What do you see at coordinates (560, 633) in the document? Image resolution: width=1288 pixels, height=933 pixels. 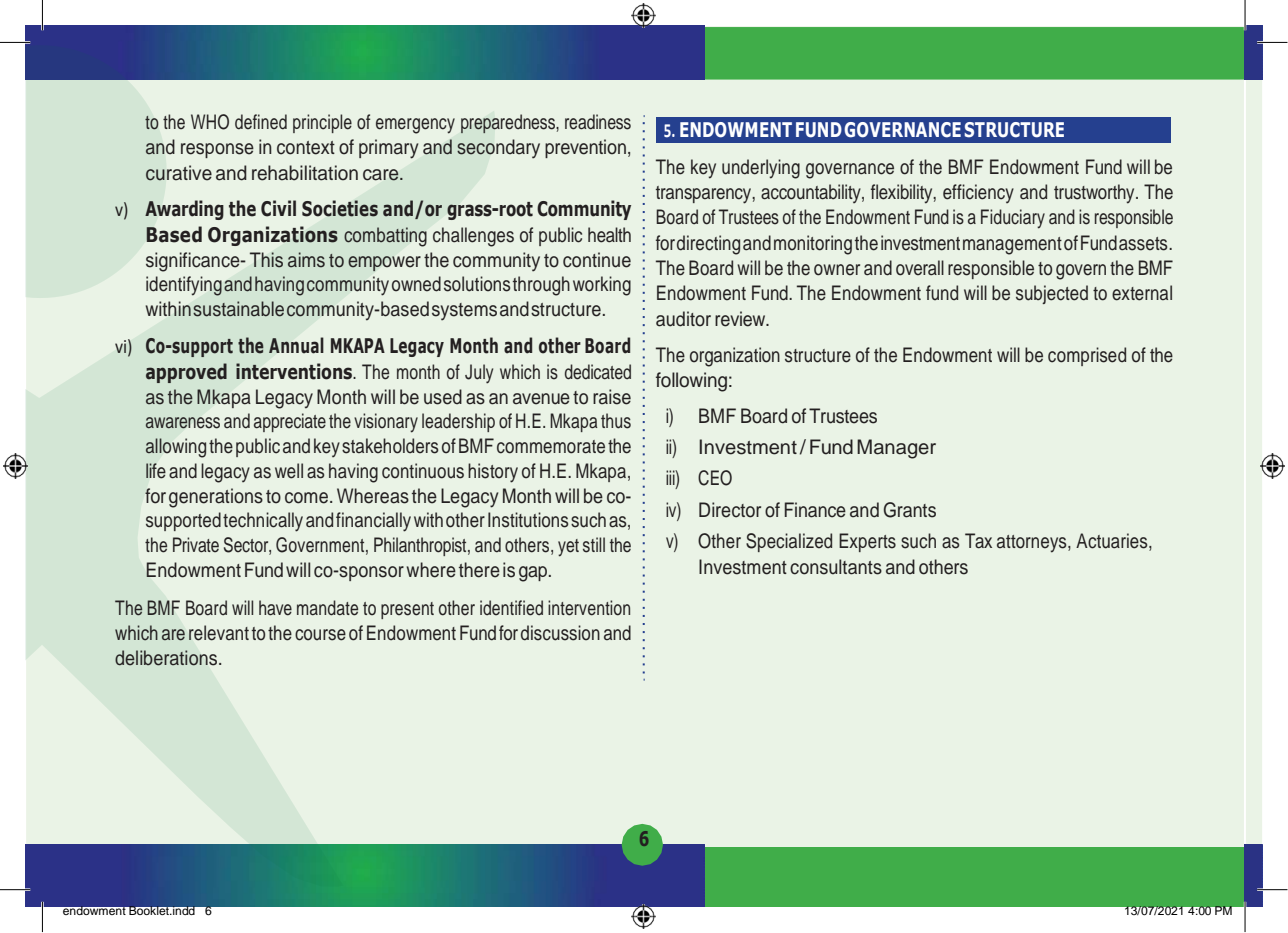 I see `discussion` at bounding box center [560, 633].
